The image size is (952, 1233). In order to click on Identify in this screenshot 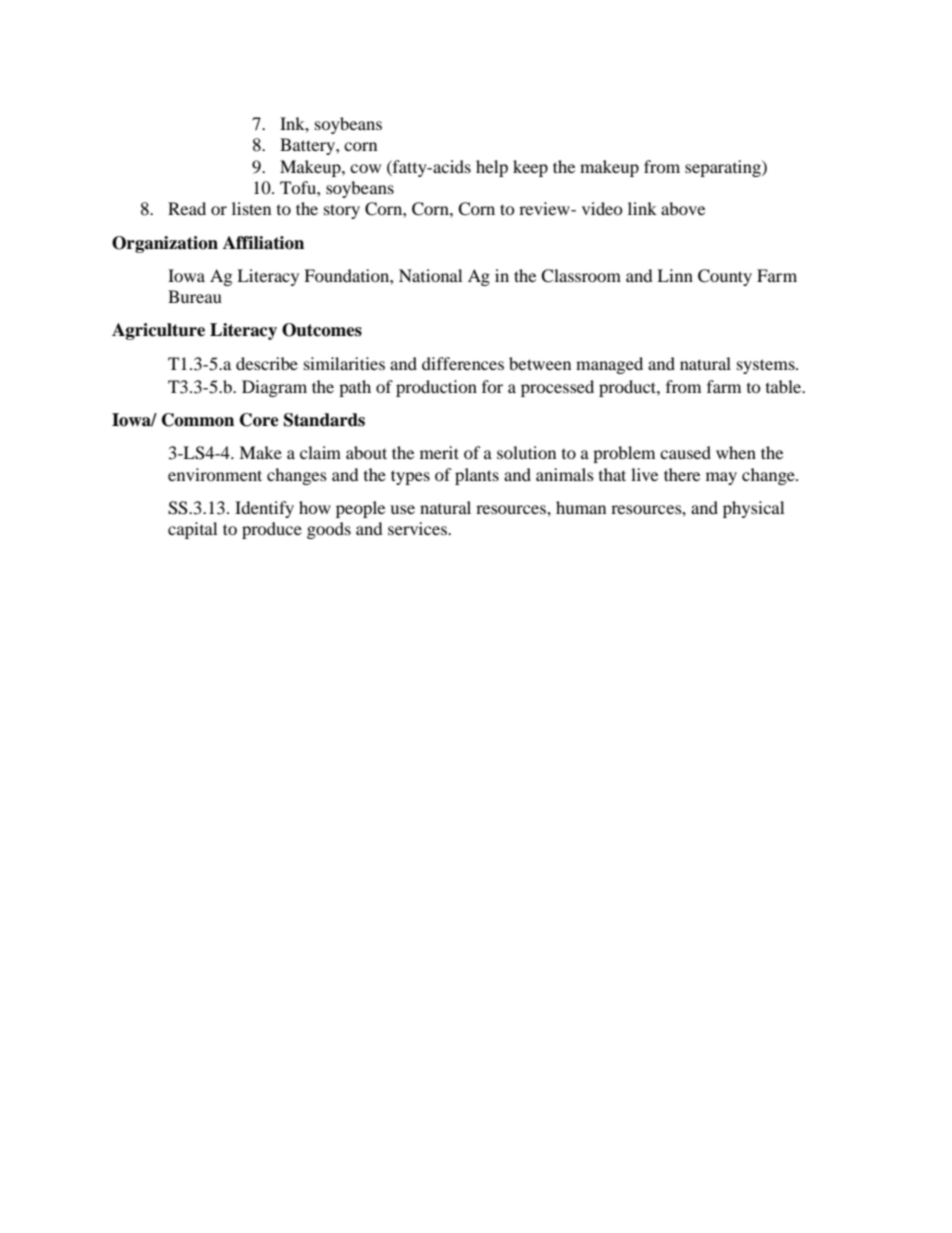, I will do `click(264, 509)`.
